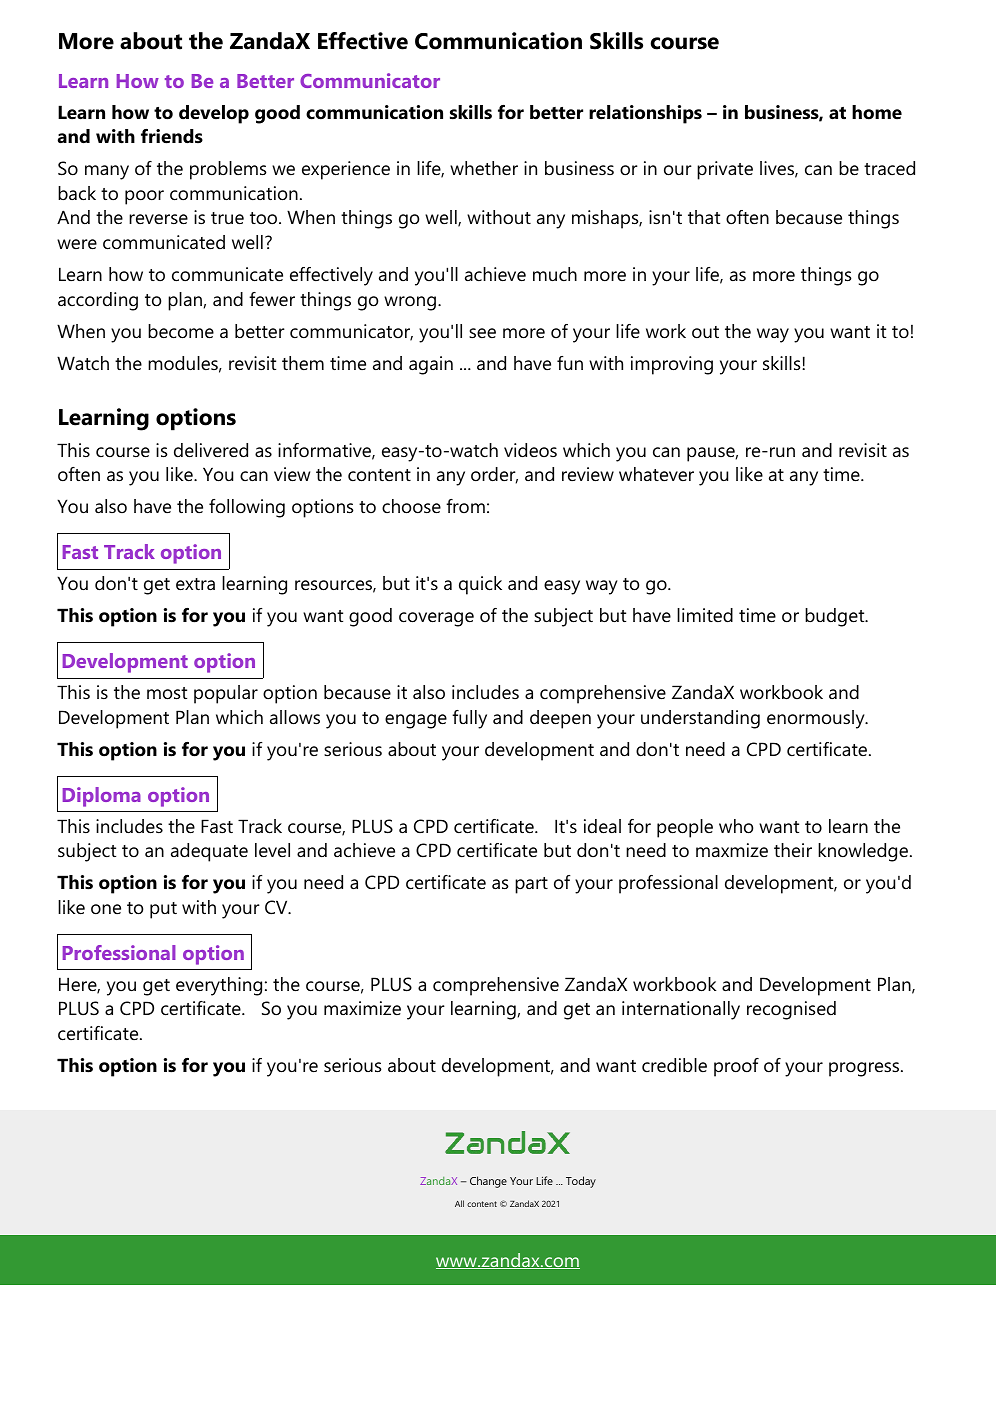 The width and height of the image is (996, 1409). Describe the element at coordinates (219, 986) in the image. I see `everything` at that location.
